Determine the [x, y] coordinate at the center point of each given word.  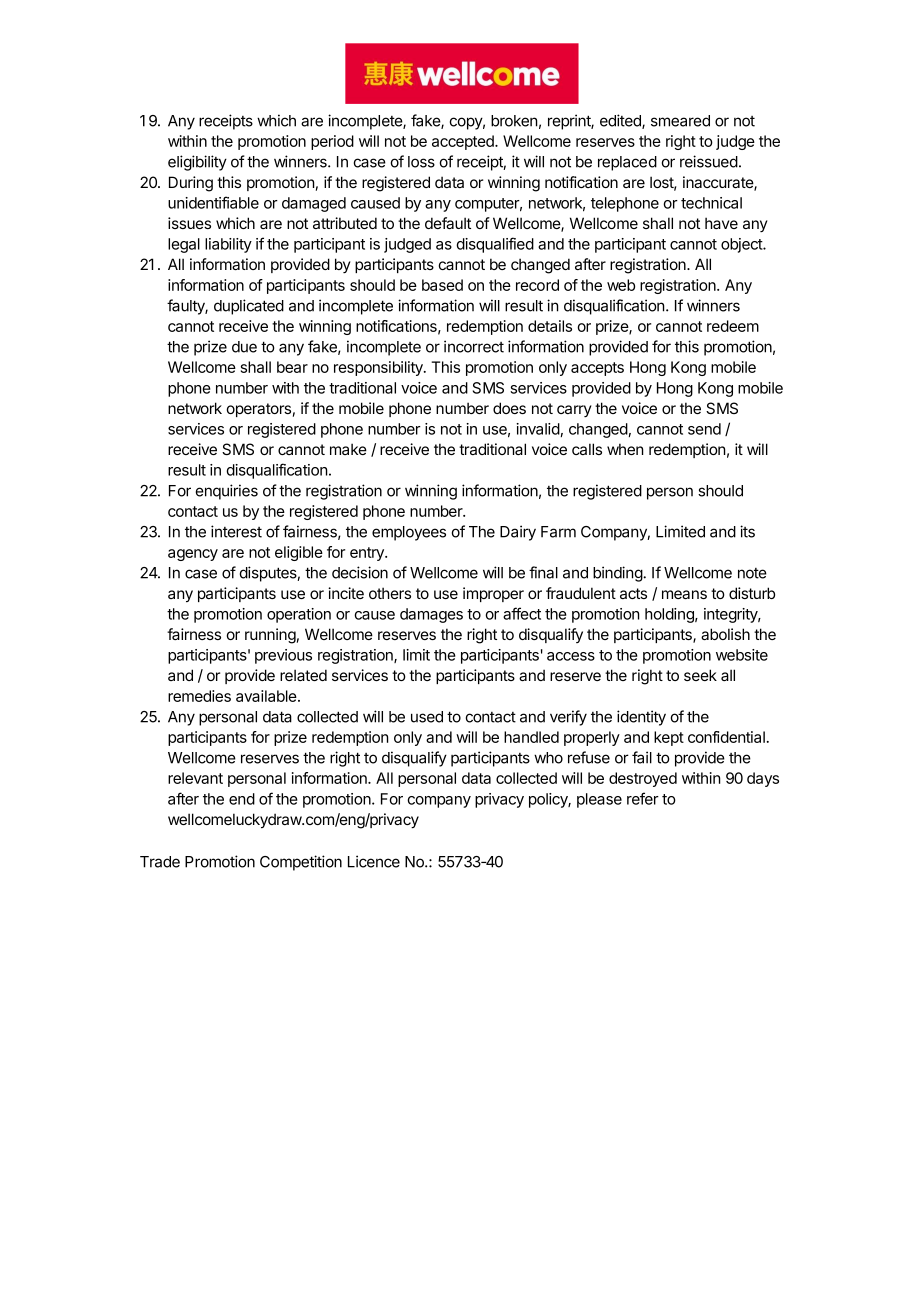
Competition [301, 863]
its [747, 531]
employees [409, 533]
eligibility [197, 163]
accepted [464, 142]
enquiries [227, 492]
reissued [709, 161]
